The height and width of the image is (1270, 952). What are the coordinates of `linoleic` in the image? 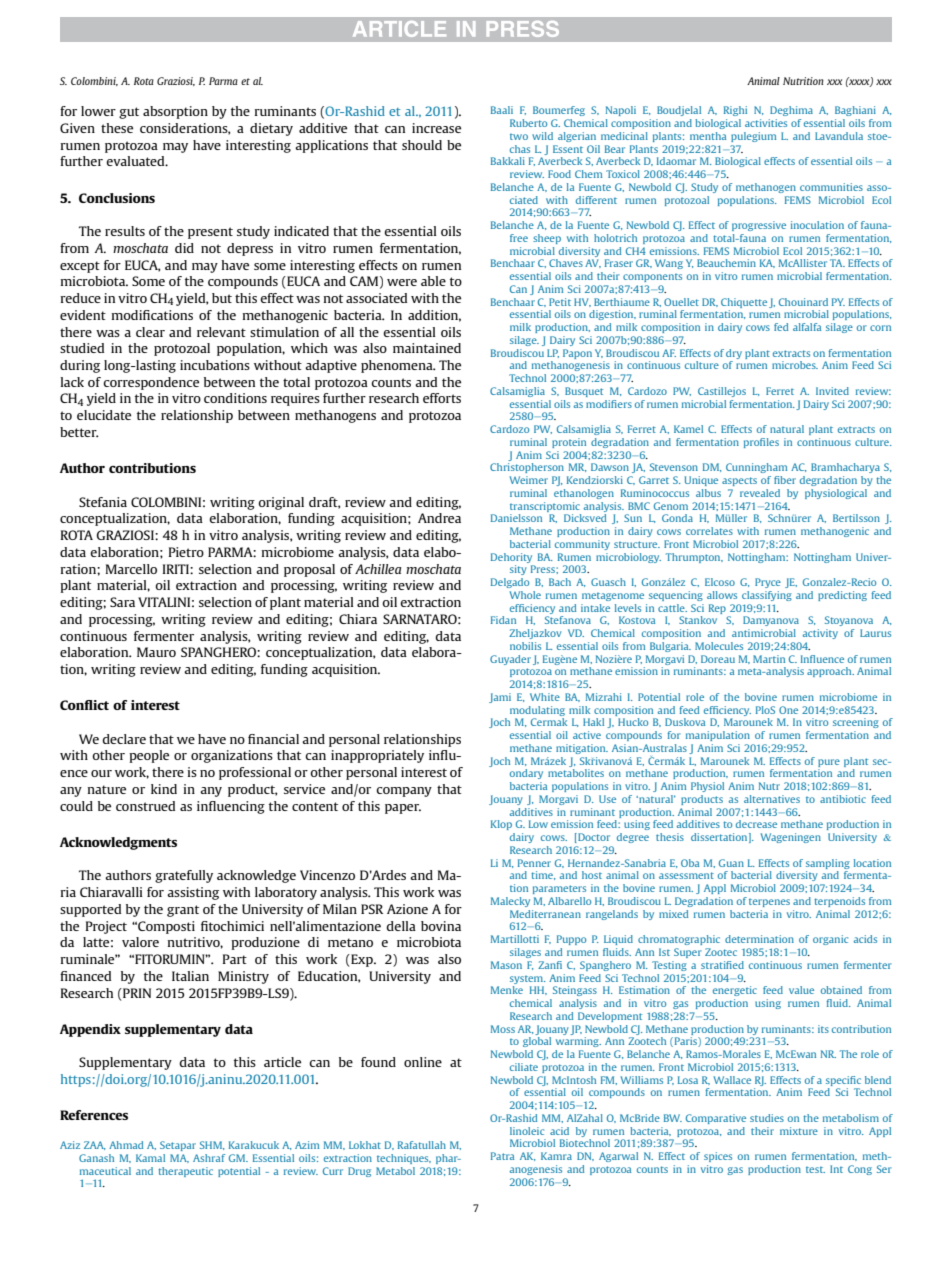 It's located at (527, 1131).
